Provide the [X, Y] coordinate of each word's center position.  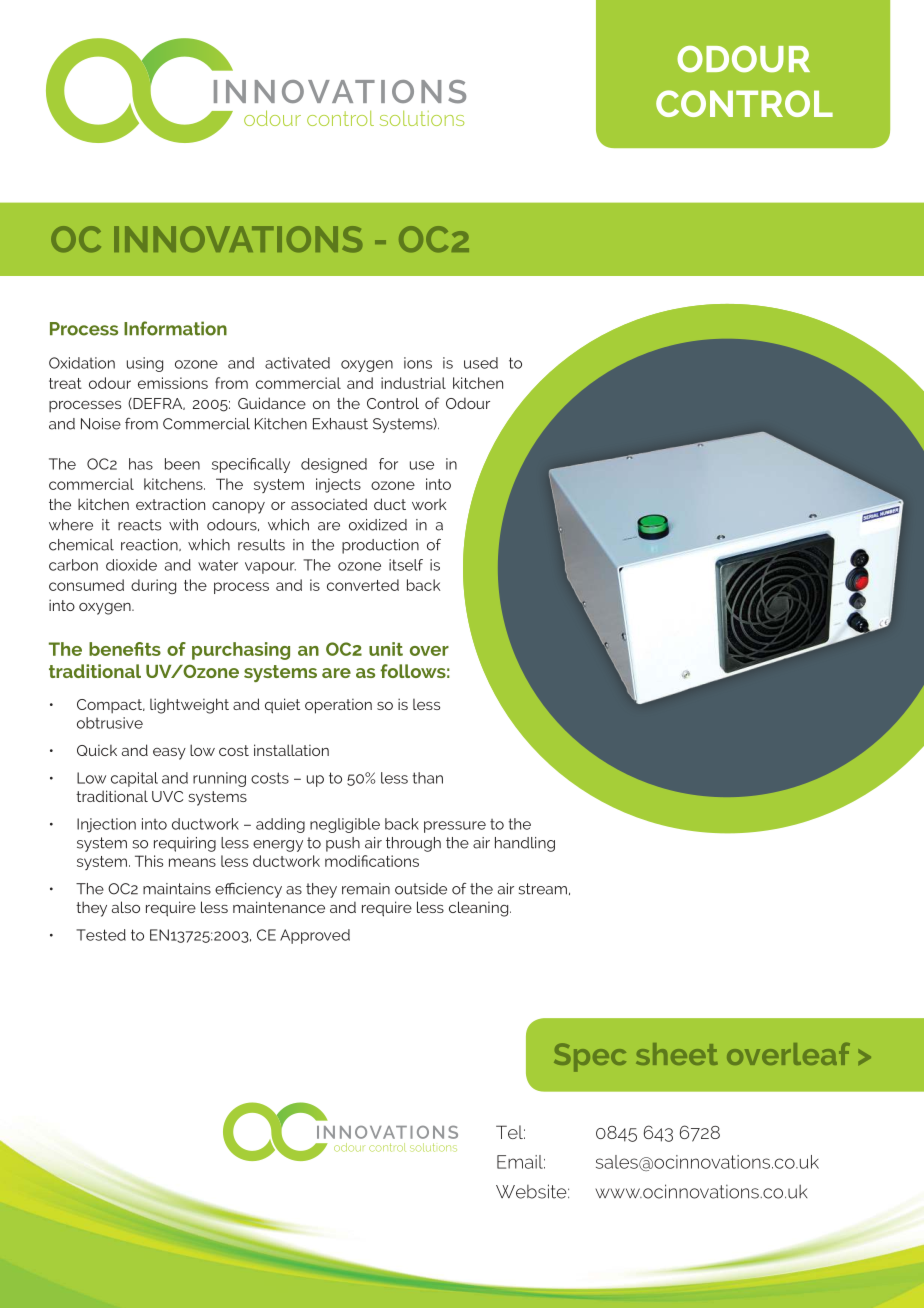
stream [543, 889]
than [428, 778]
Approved [315, 936]
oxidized [378, 525]
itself [406, 565]
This [149, 861]
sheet [677, 1054]
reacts [139, 525]
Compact [111, 706]
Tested [101, 935]
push [343, 844]
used [481, 363]
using [145, 364]
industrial [413, 383]
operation [338, 706]
